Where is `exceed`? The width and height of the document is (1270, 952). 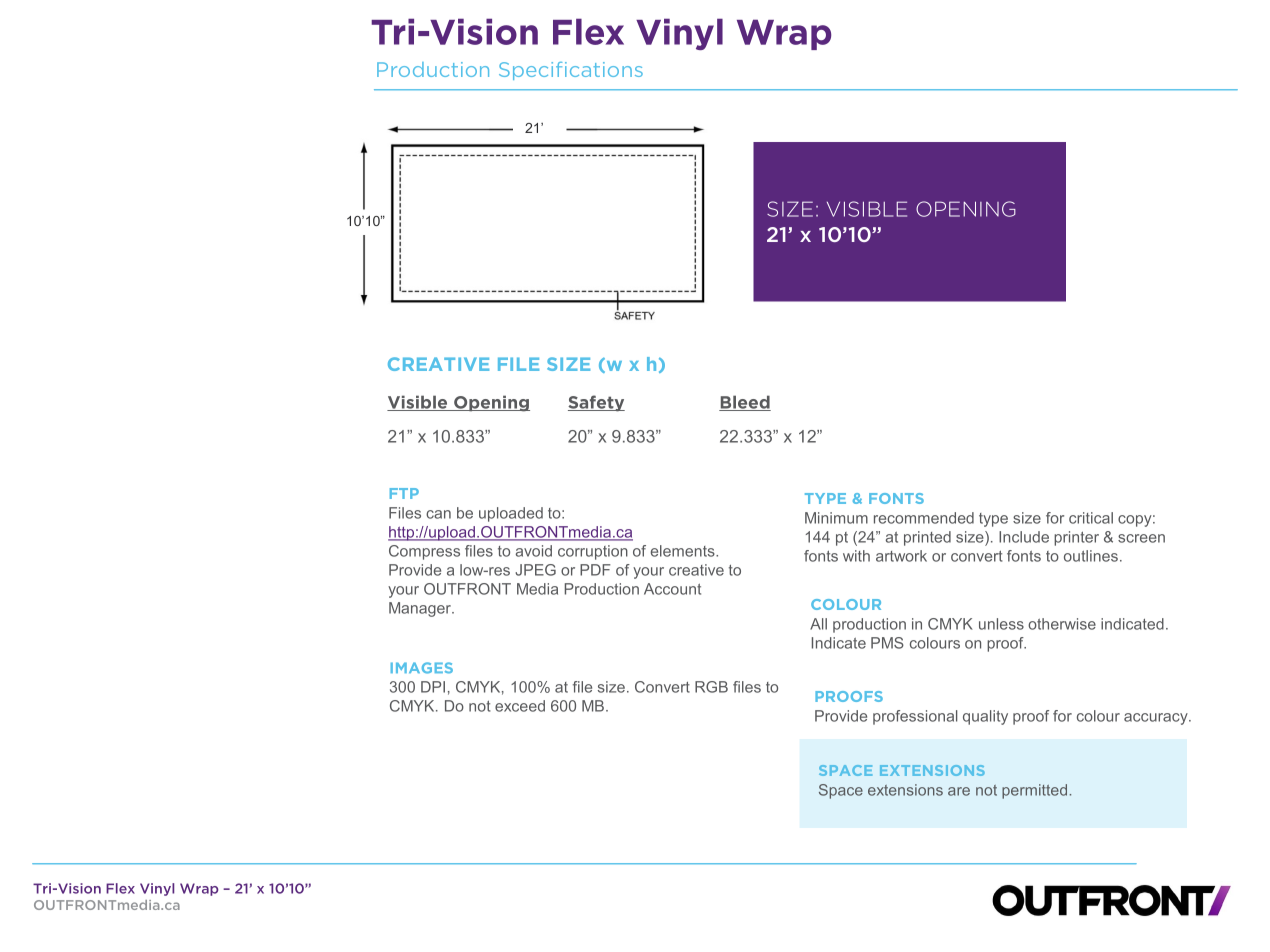 exceed is located at coordinates (520, 706).
